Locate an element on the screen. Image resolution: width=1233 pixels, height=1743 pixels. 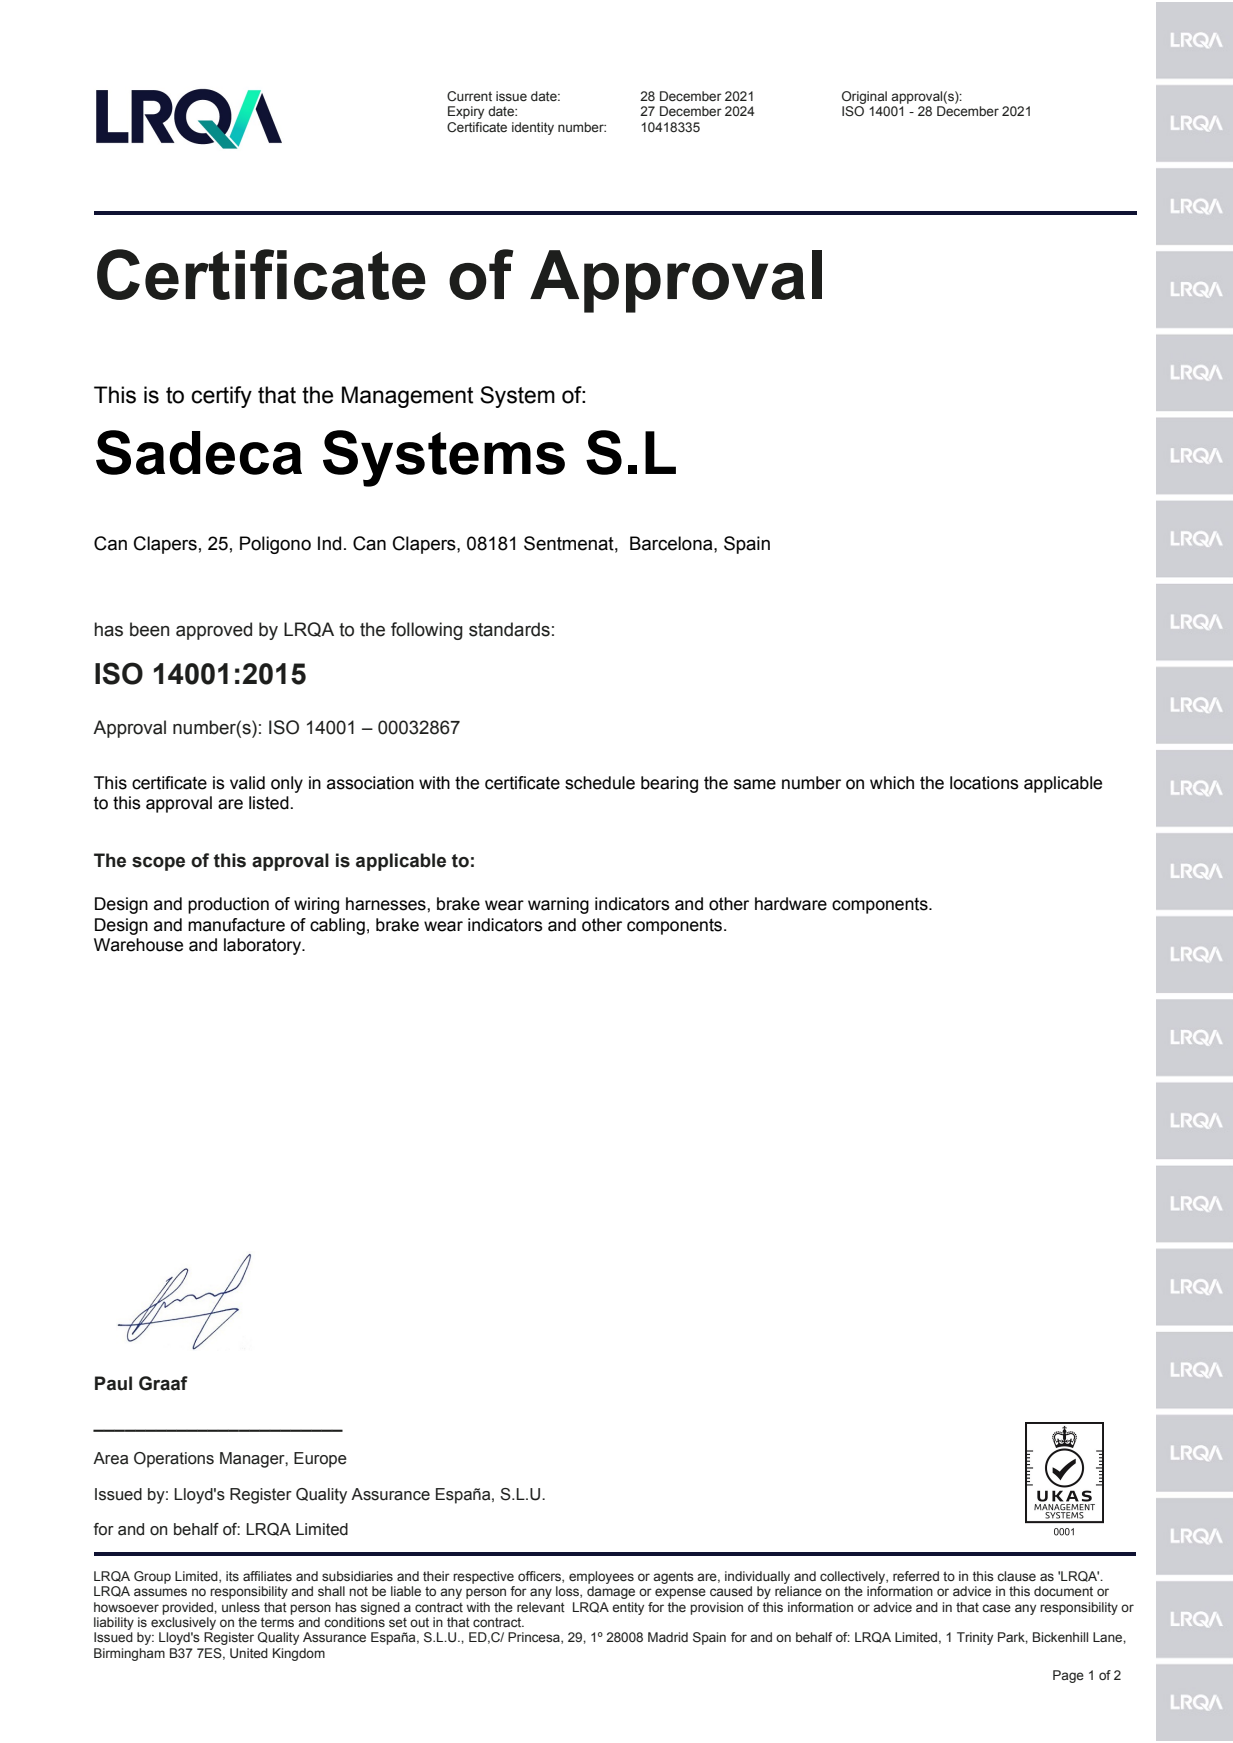
Current is located at coordinates (469, 96).
